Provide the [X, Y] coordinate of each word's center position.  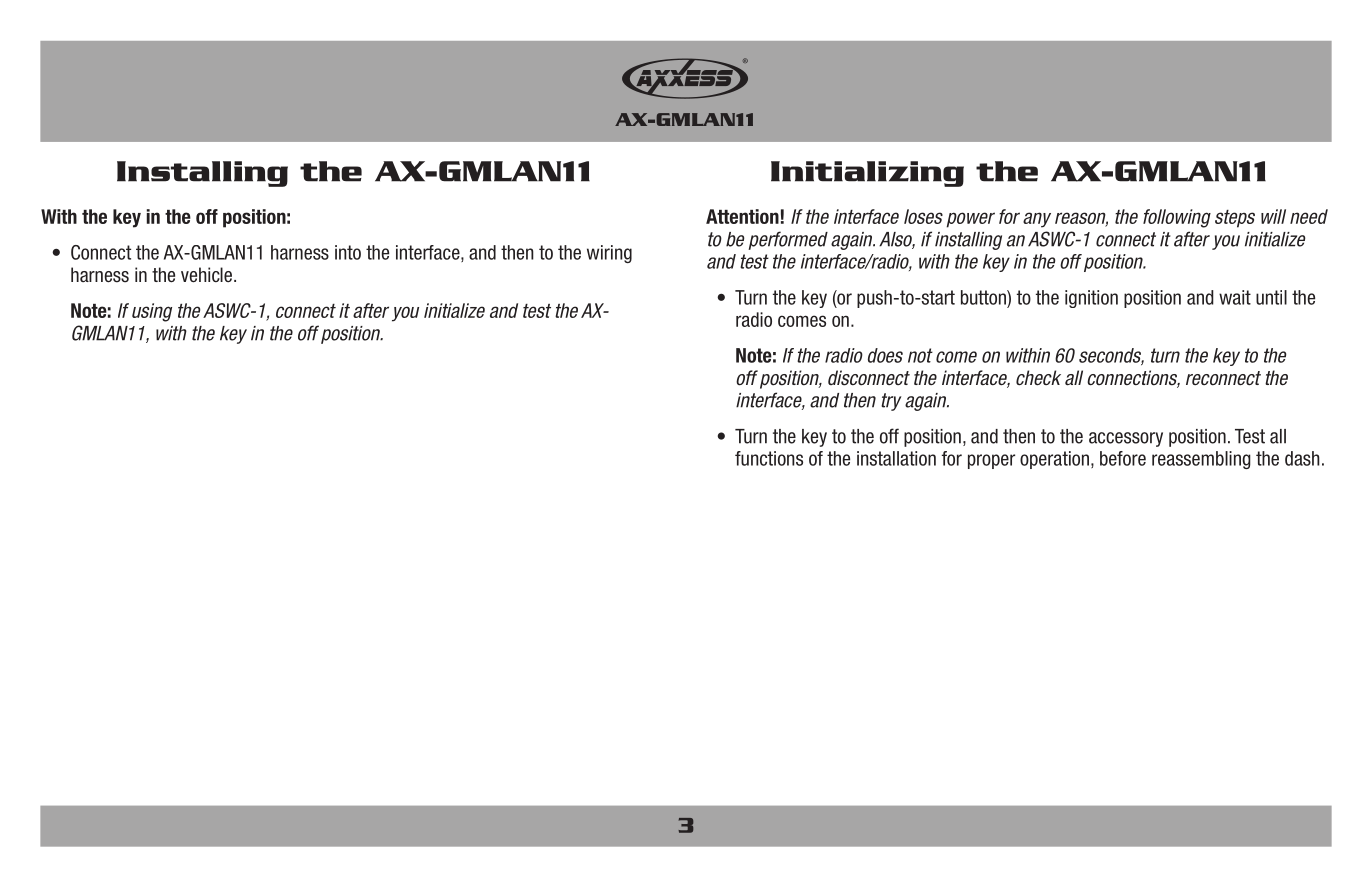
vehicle [206, 275]
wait [1235, 297]
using [152, 312]
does [885, 355]
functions [769, 458]
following [1177, 218]
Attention [742, 216]
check [1038, 378]
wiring [609, 254]
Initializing [867, 174]
